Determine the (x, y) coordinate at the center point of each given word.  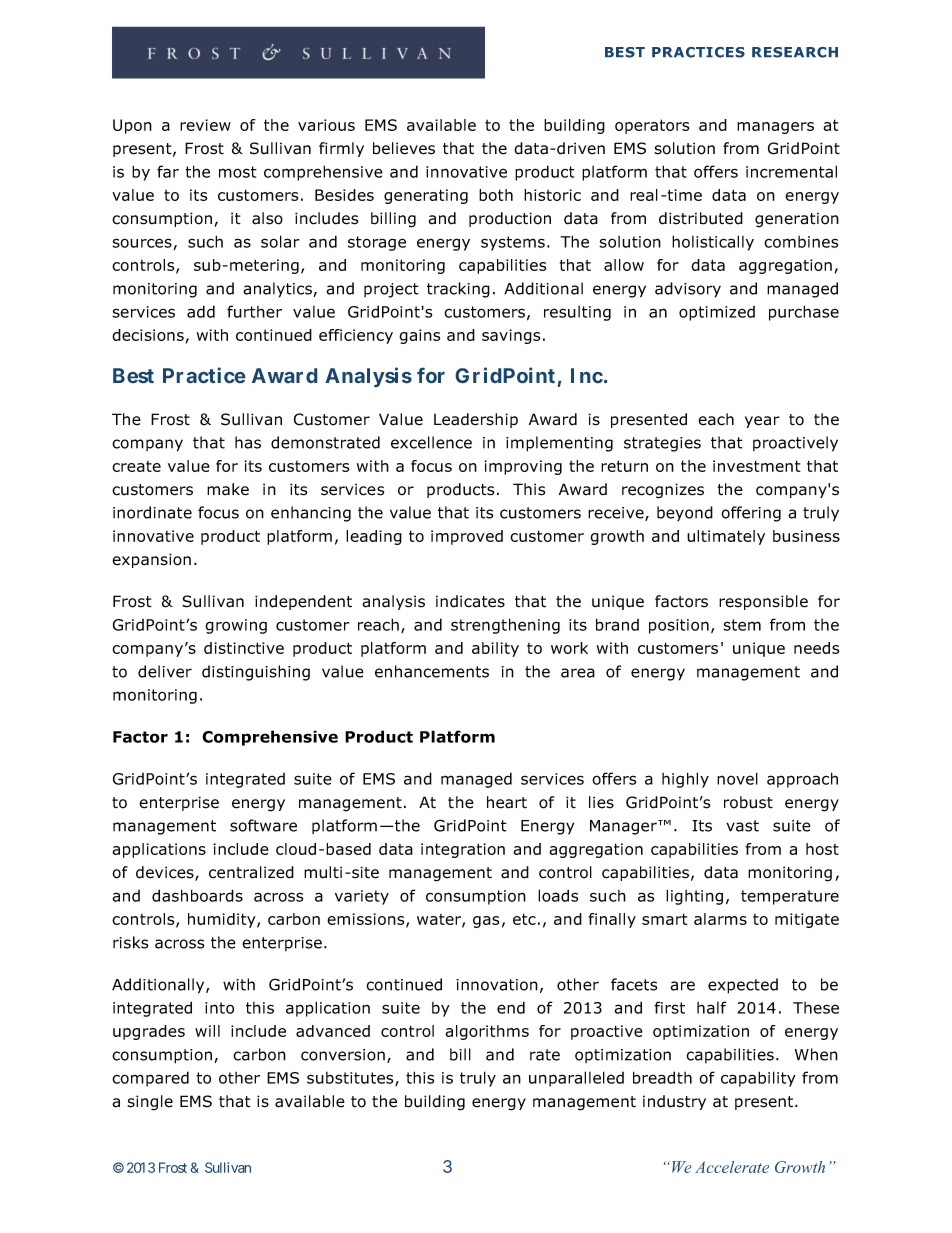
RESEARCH (795, 52)
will (207, 1031)
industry (674, 1102)
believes (404, 148)
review (205, 125)
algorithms (487, 1032)
